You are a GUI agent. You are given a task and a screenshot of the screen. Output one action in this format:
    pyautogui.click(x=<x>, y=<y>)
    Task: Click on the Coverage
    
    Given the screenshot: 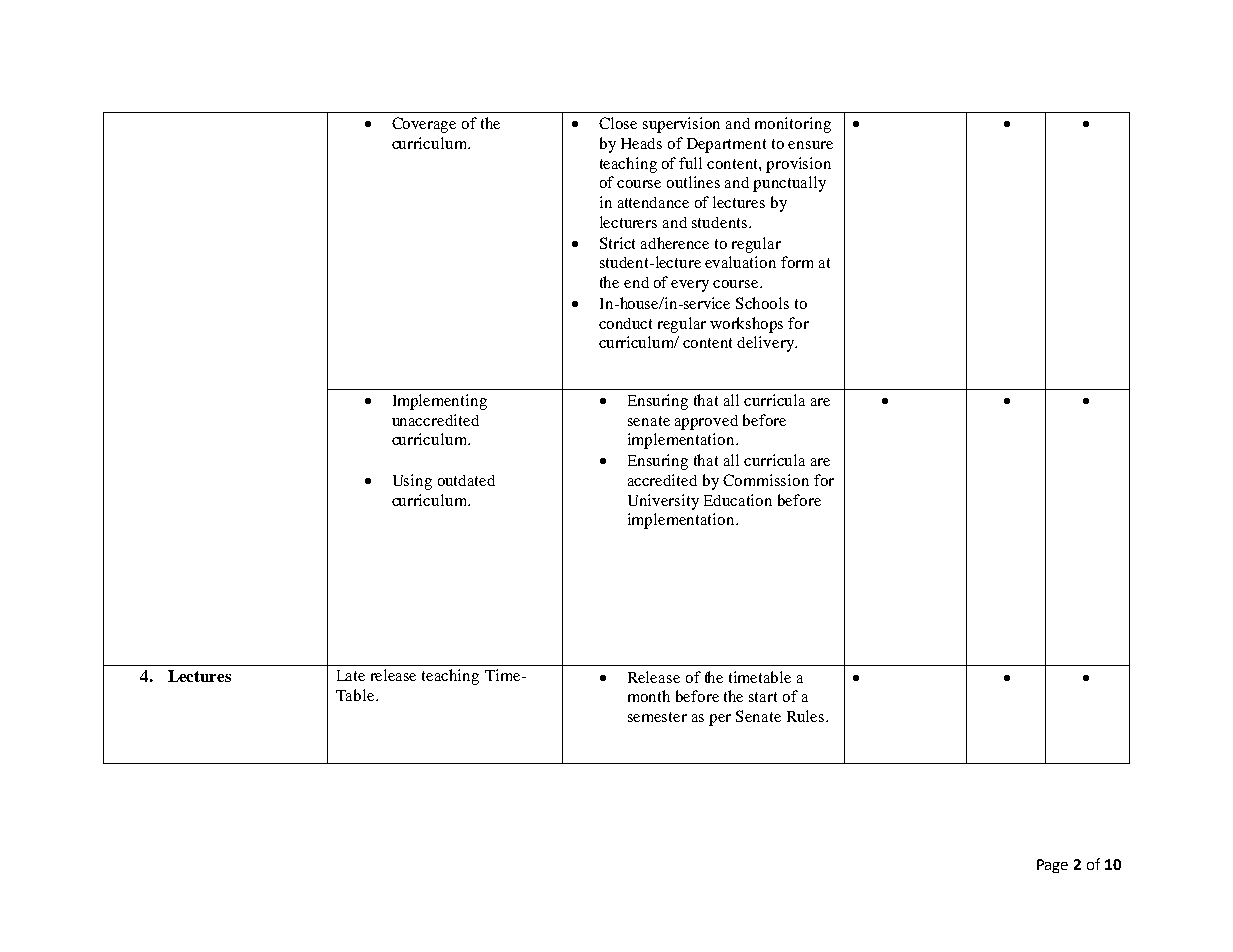 What is the action you would take?
    pyautogui.click(x=424, y=125)
